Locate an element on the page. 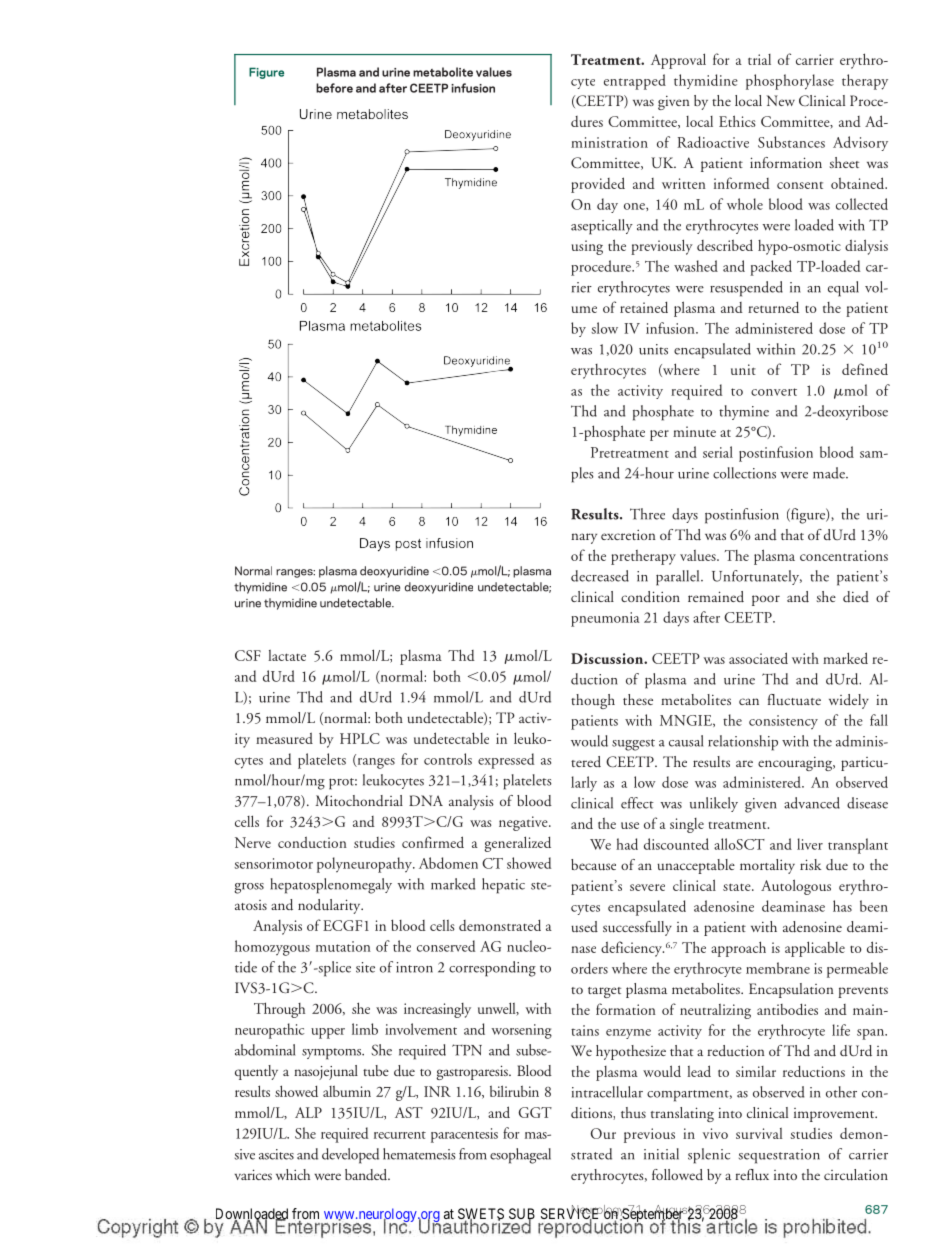 The width and height of the document is (952, 1256). developed is located at coordinates (350, 1156).
